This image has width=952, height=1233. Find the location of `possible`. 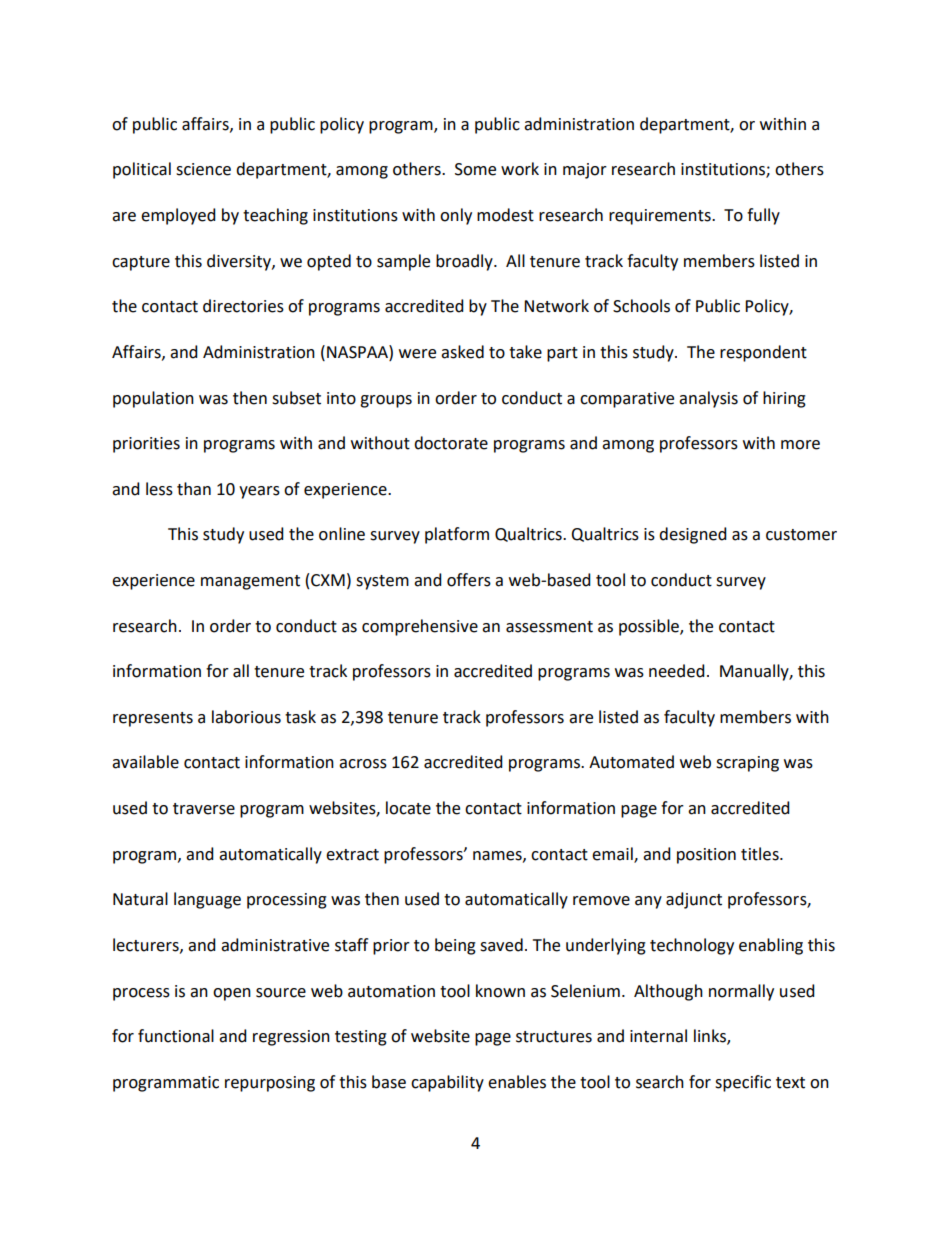

possible is located at coordinates (650, 627).
